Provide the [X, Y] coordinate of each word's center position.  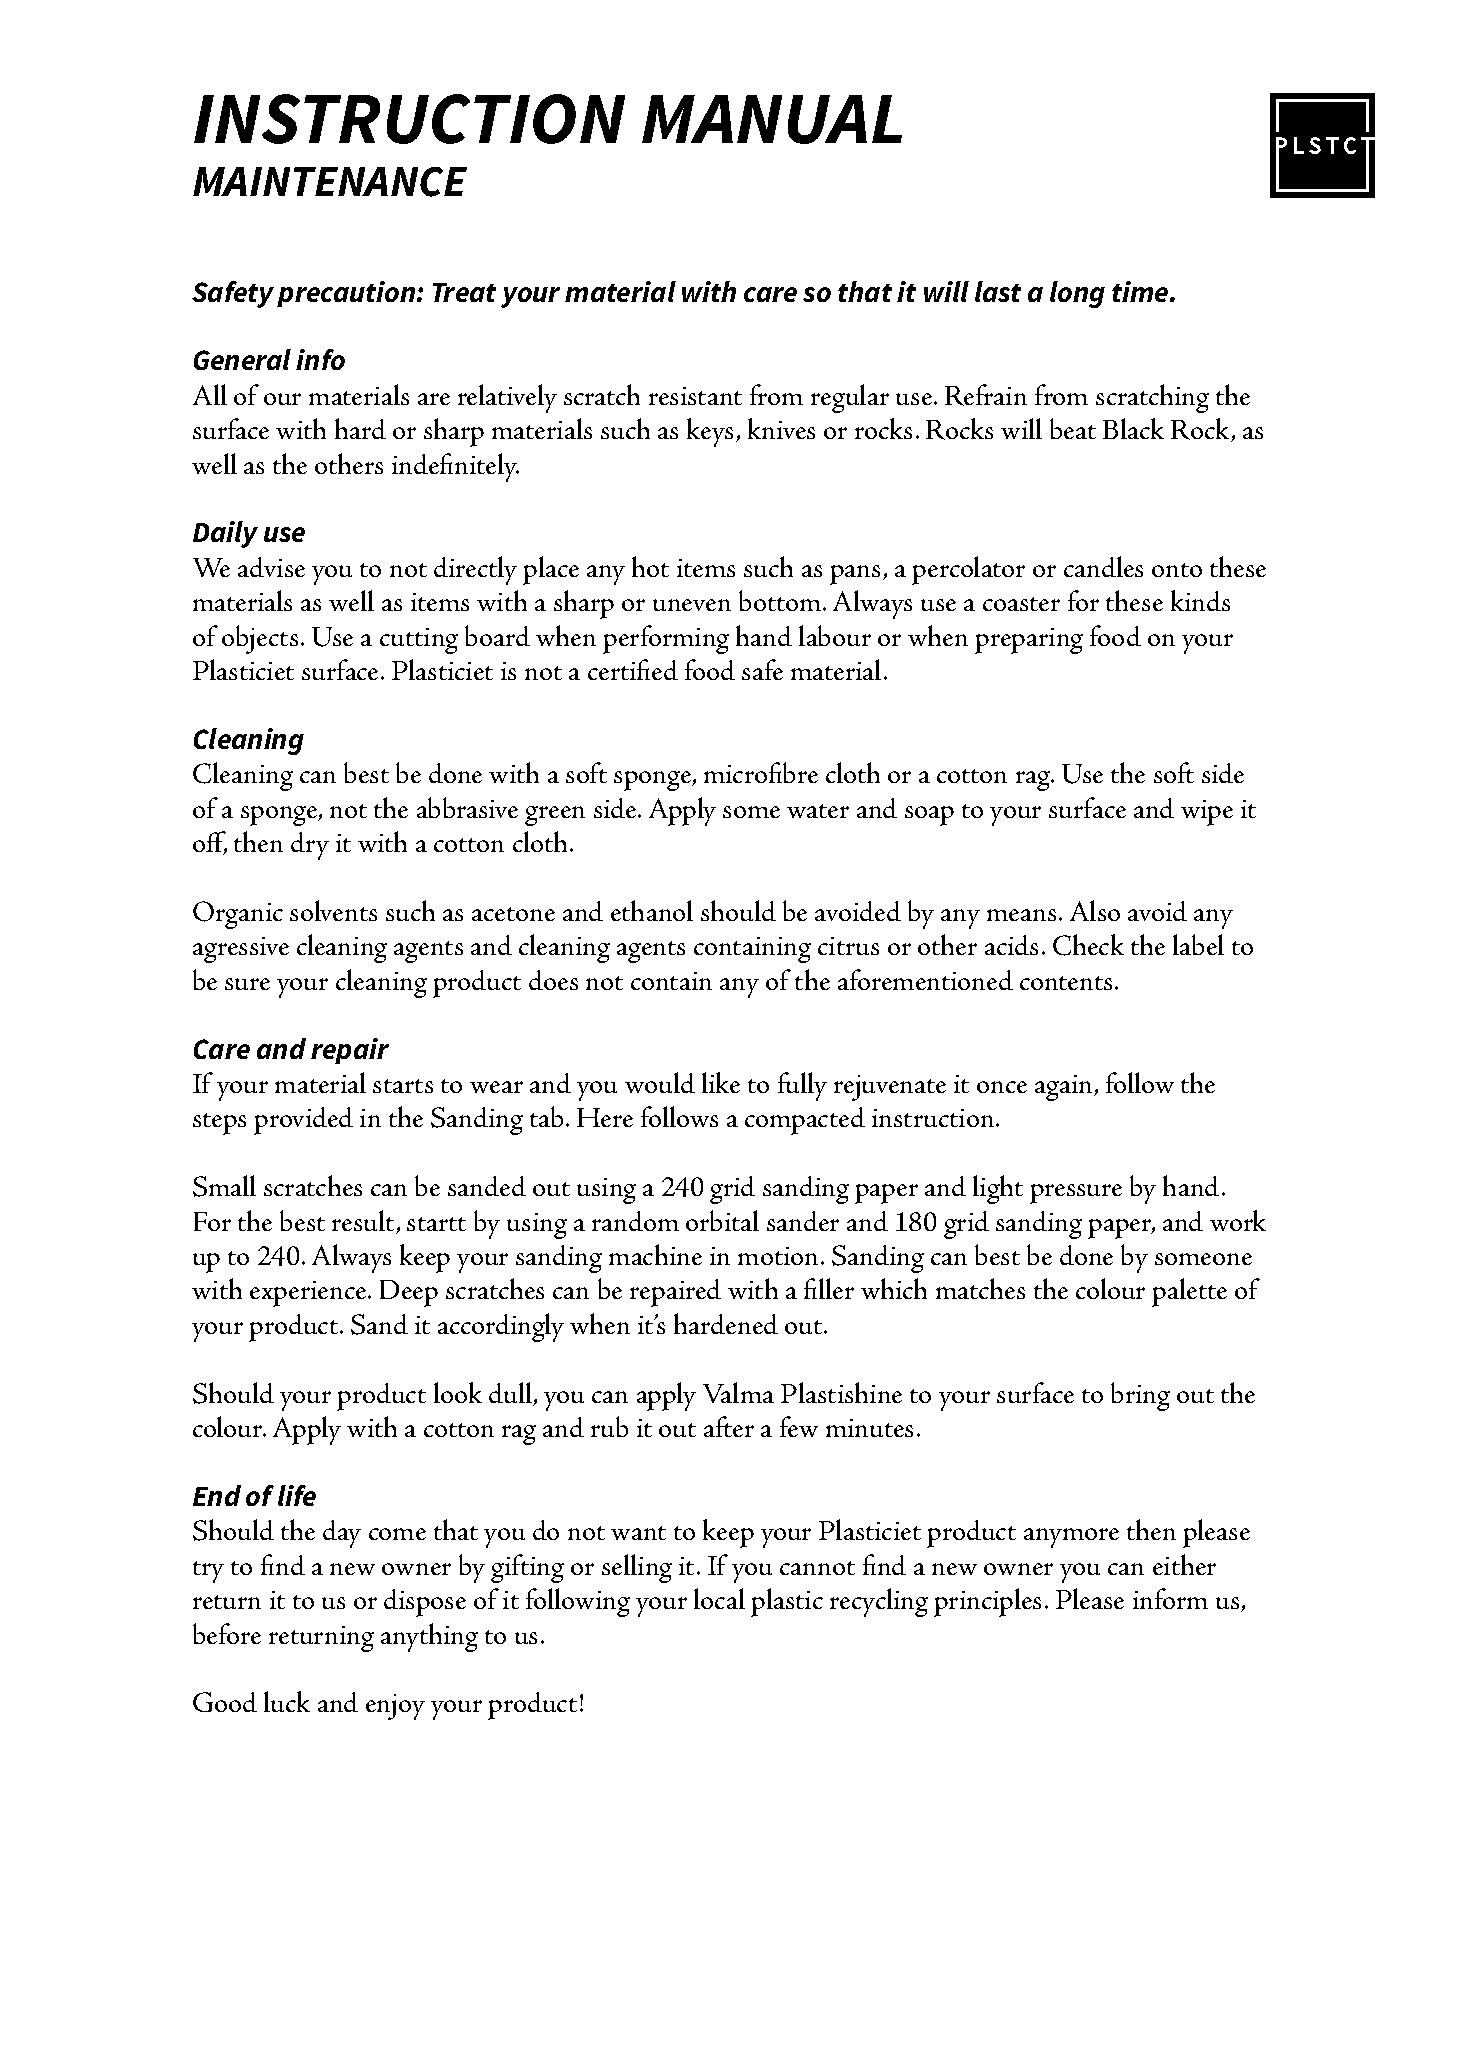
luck [287, 1701]
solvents [333, 910]
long [1077, 294]
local [719, 1598]
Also [1095, 910]
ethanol [652, 910]
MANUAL [772, 119]
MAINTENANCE [330, 182]
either [1184, 1564]
